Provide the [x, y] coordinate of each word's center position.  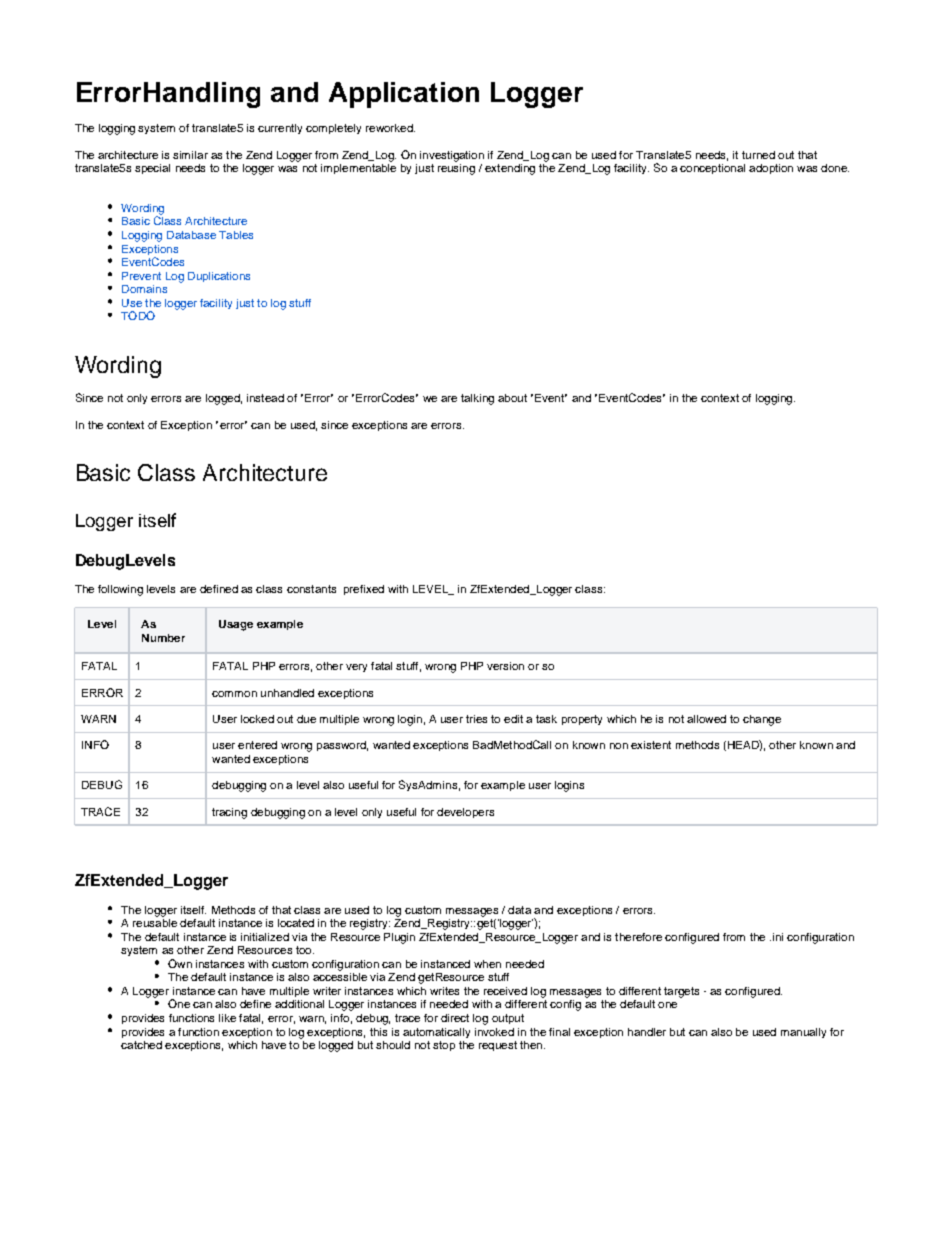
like [227, 1018]
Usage [236, 625]
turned [758, 155]
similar [190, 155]
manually [803, 1033]
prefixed [364, 590]
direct [455, 1018]
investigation [452, 156]
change [762, 720]
